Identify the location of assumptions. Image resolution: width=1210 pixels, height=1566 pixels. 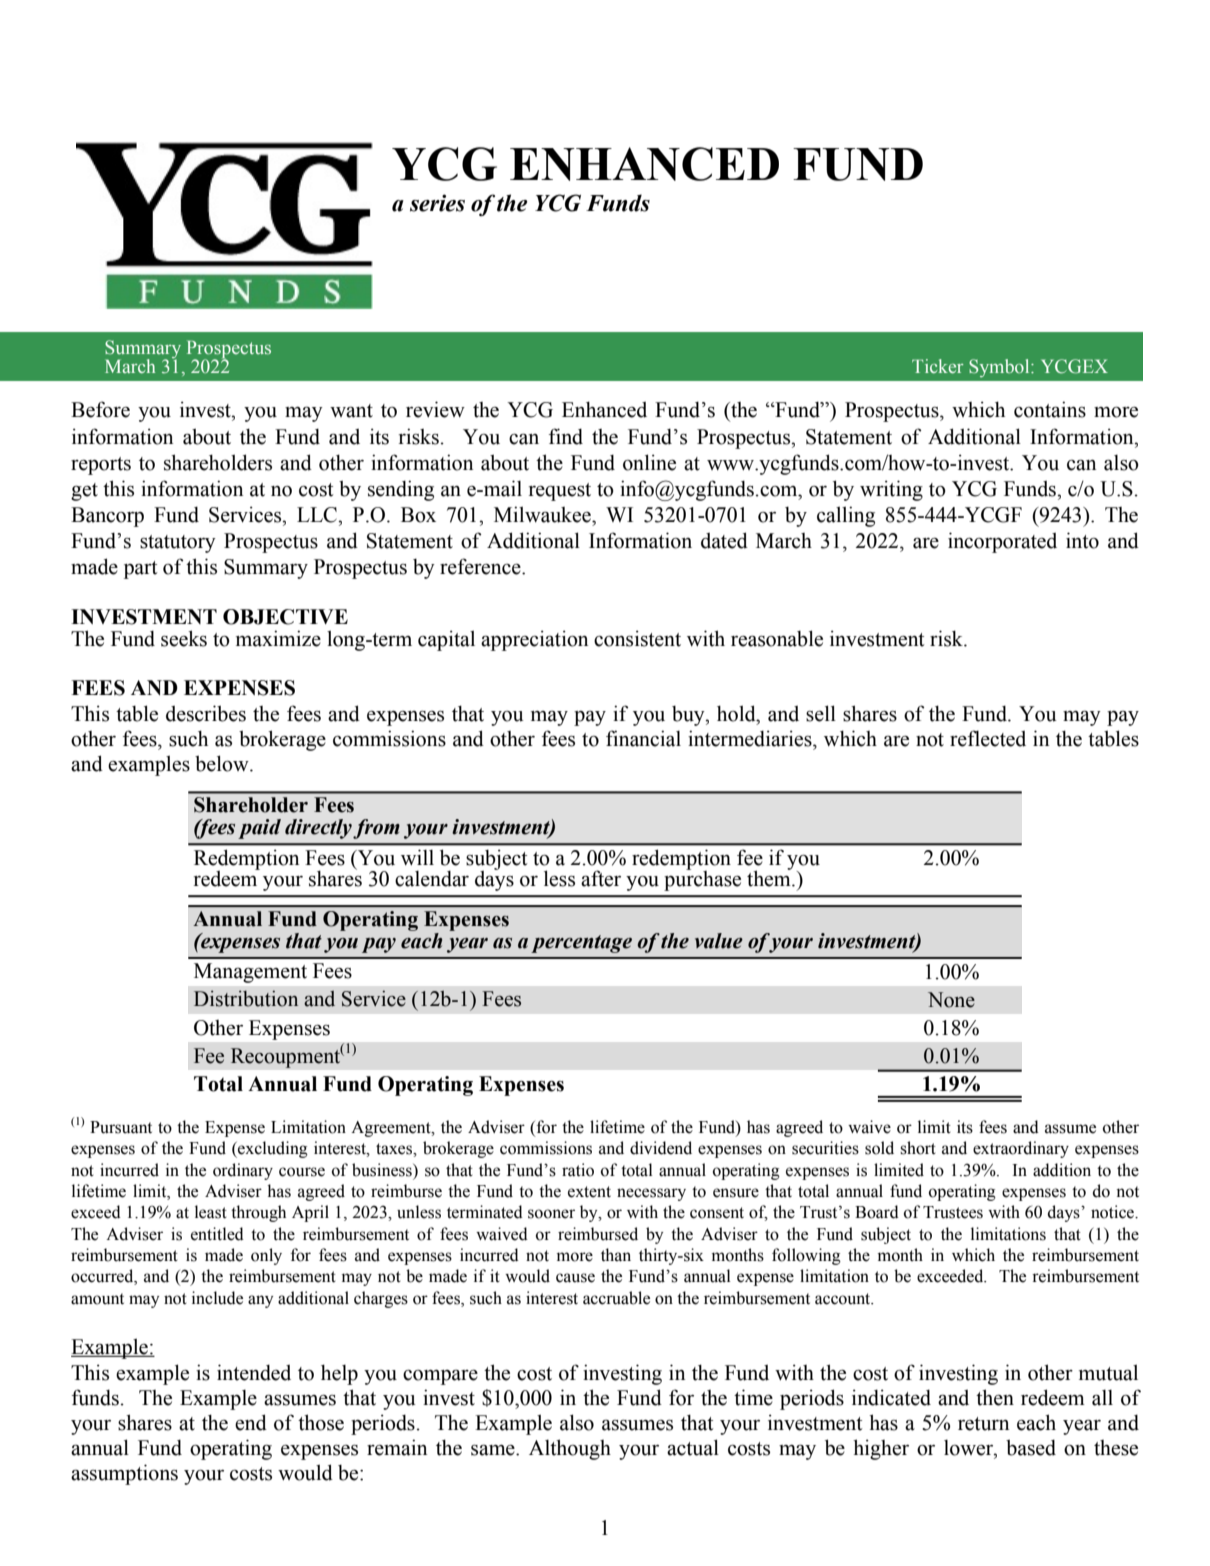
(124, 1474).
